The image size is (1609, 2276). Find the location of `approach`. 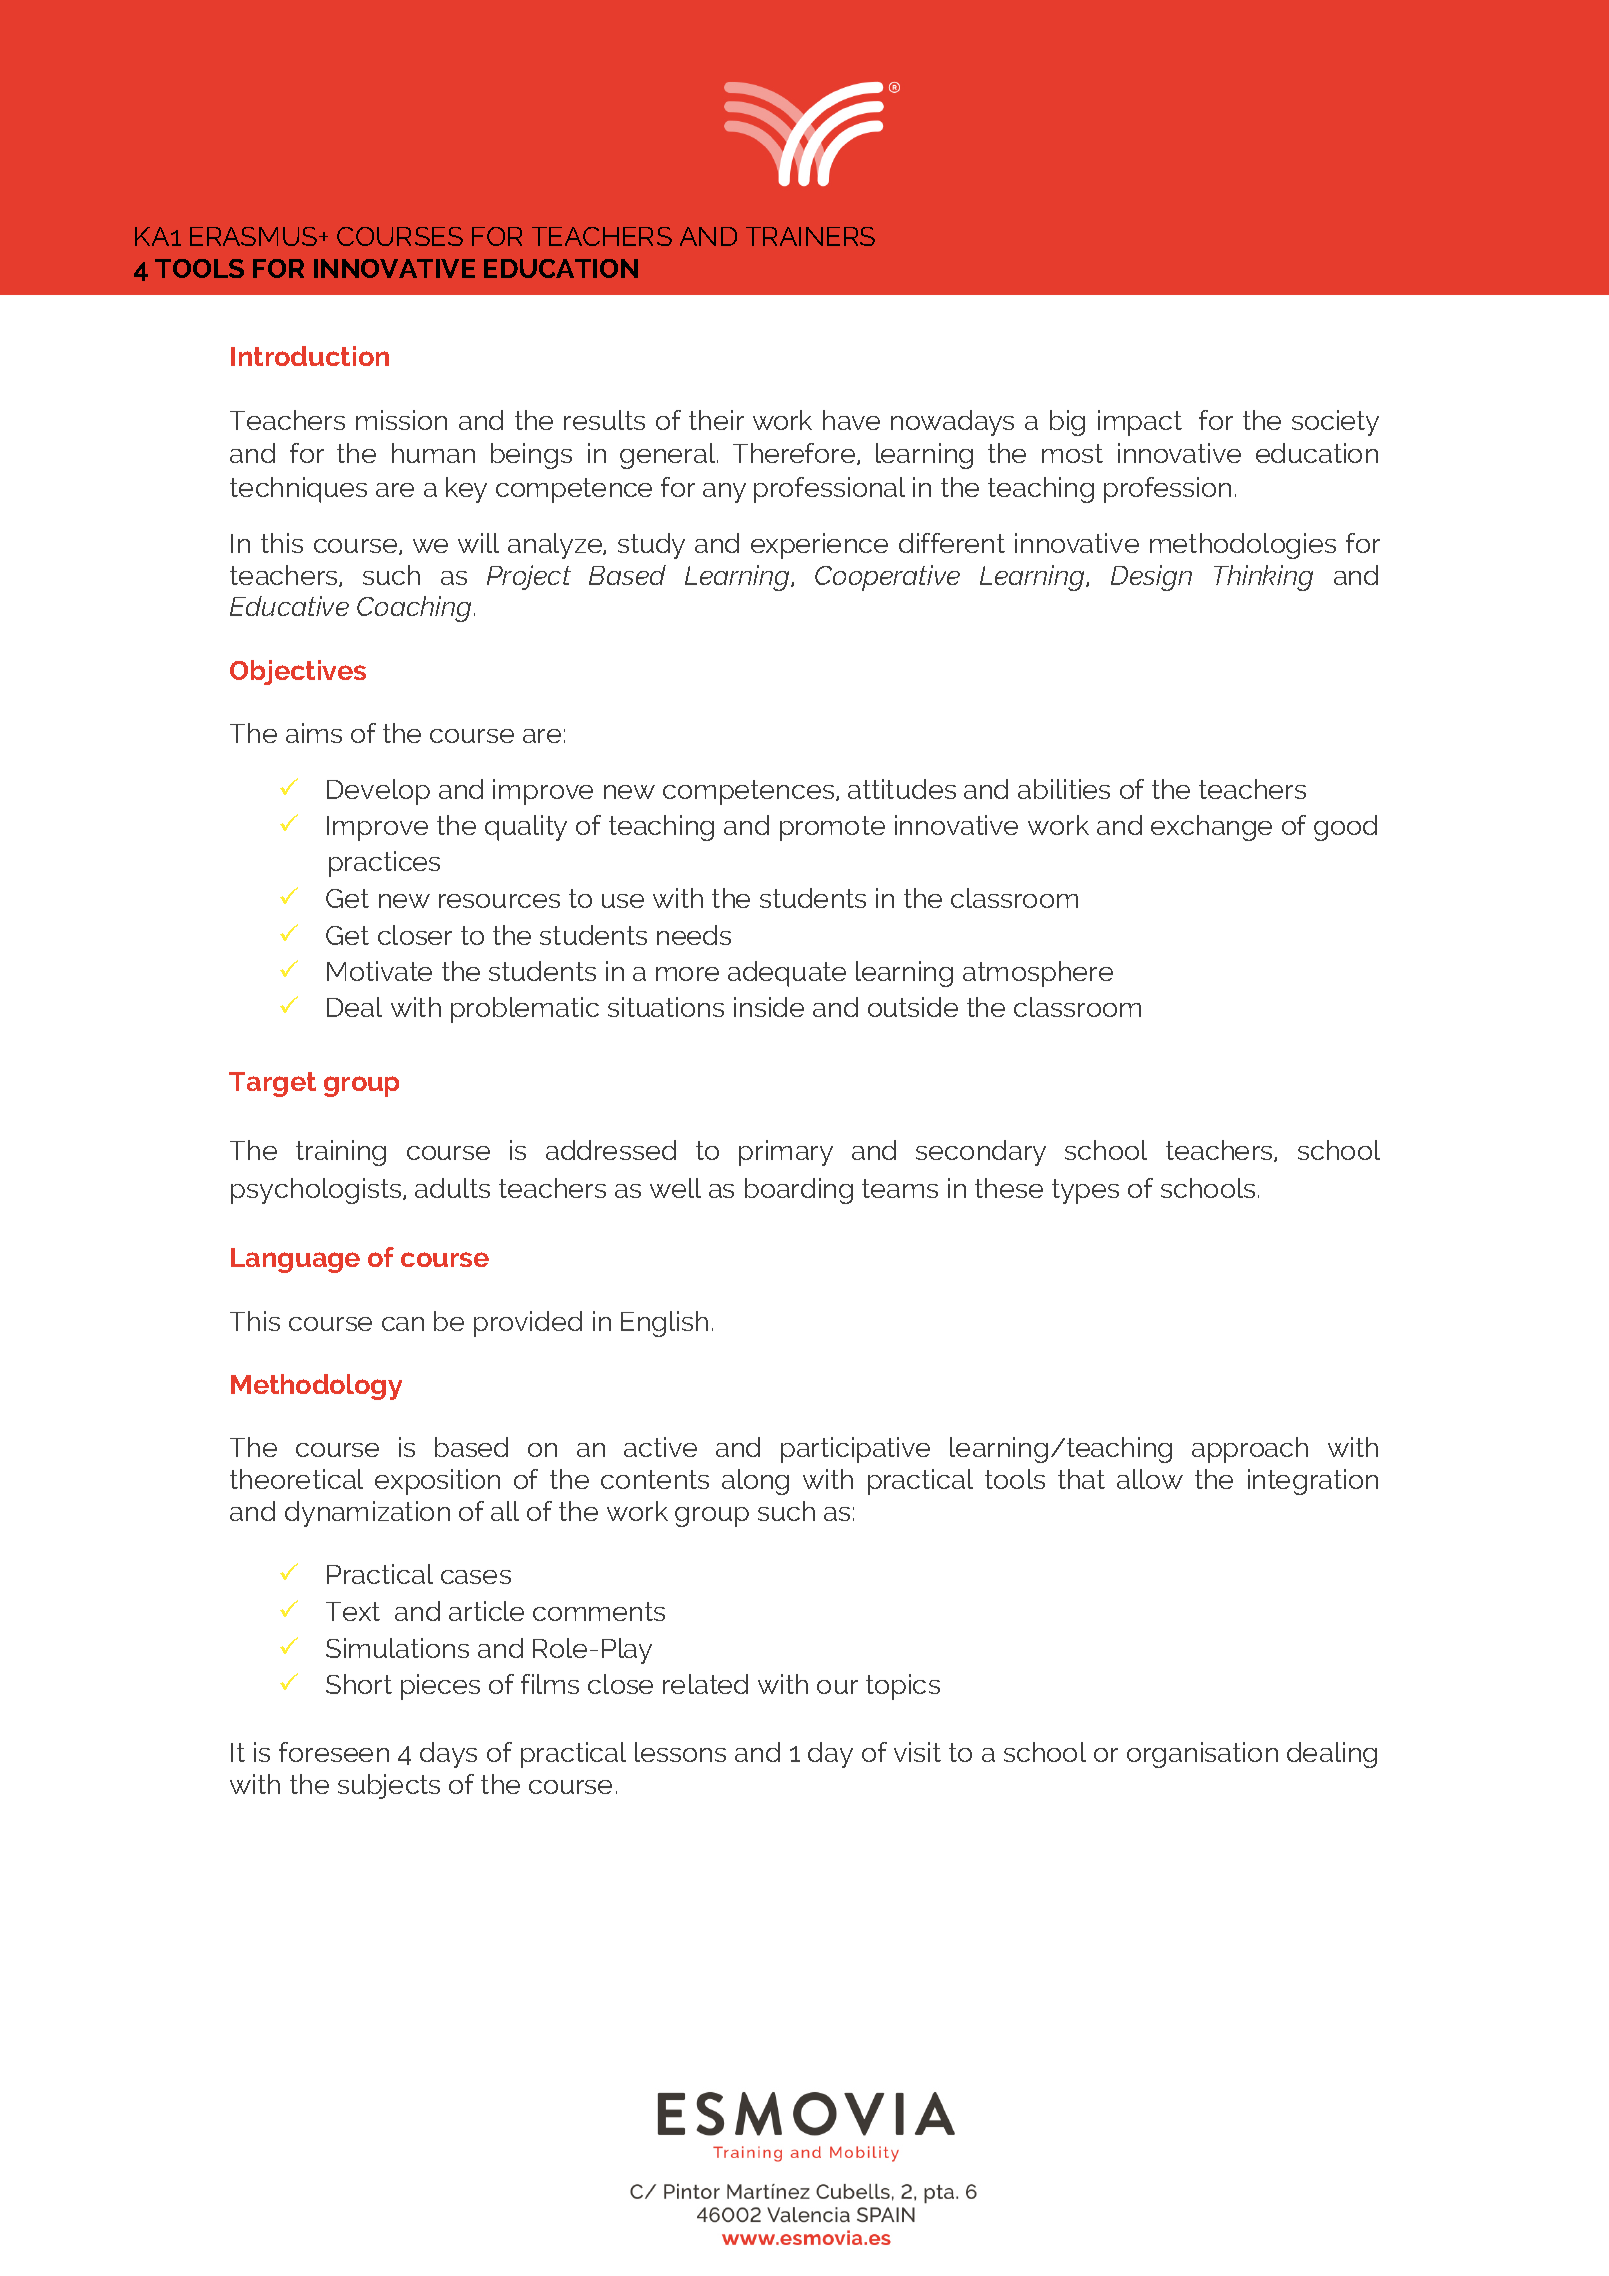

approach is located at coordinates (1250, 1450).
